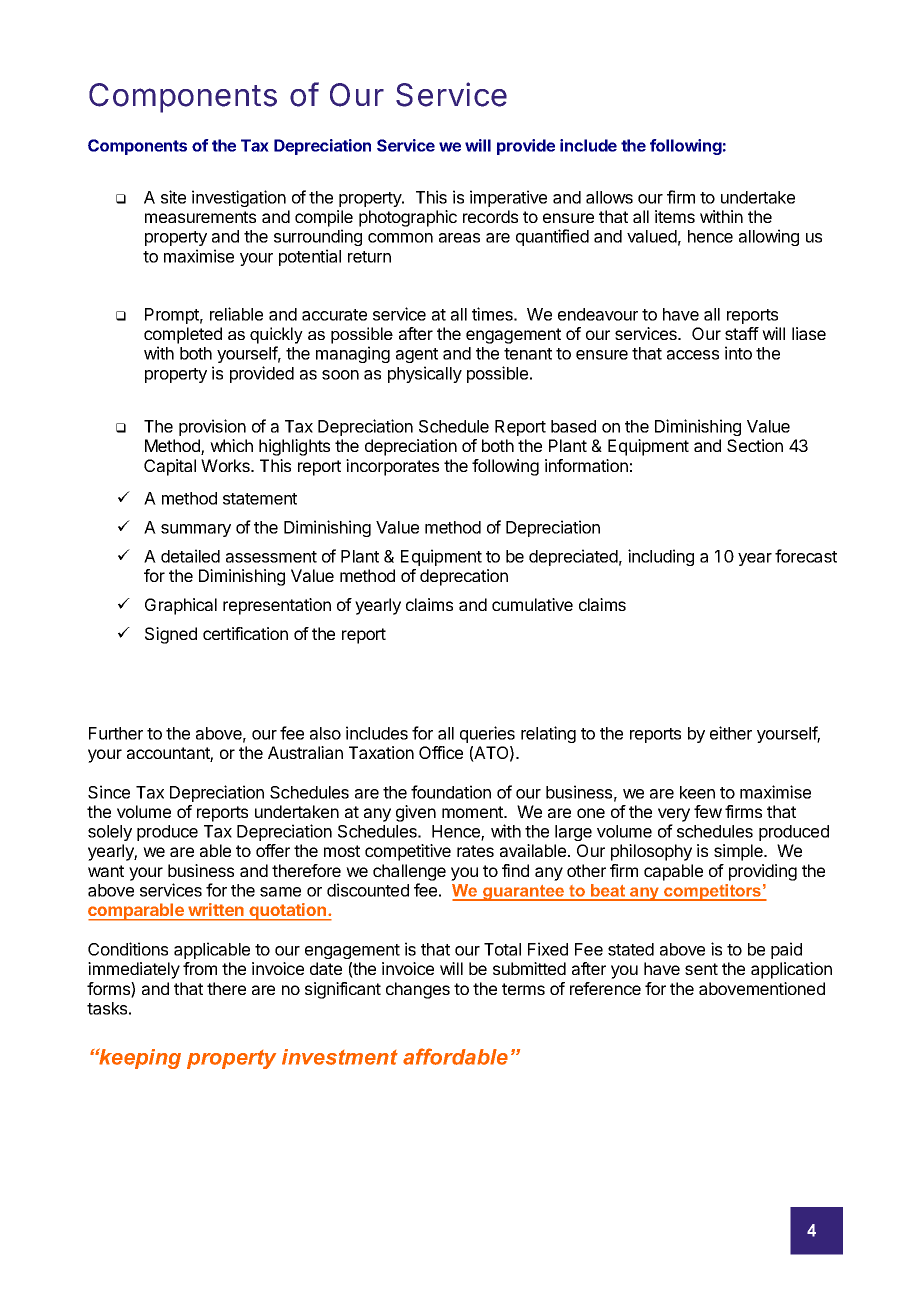 The width and height of the page is (924, 1308). What do you see at coordinates (675, 216) in the page?
I see `items` at bounding box center [675, 216].
